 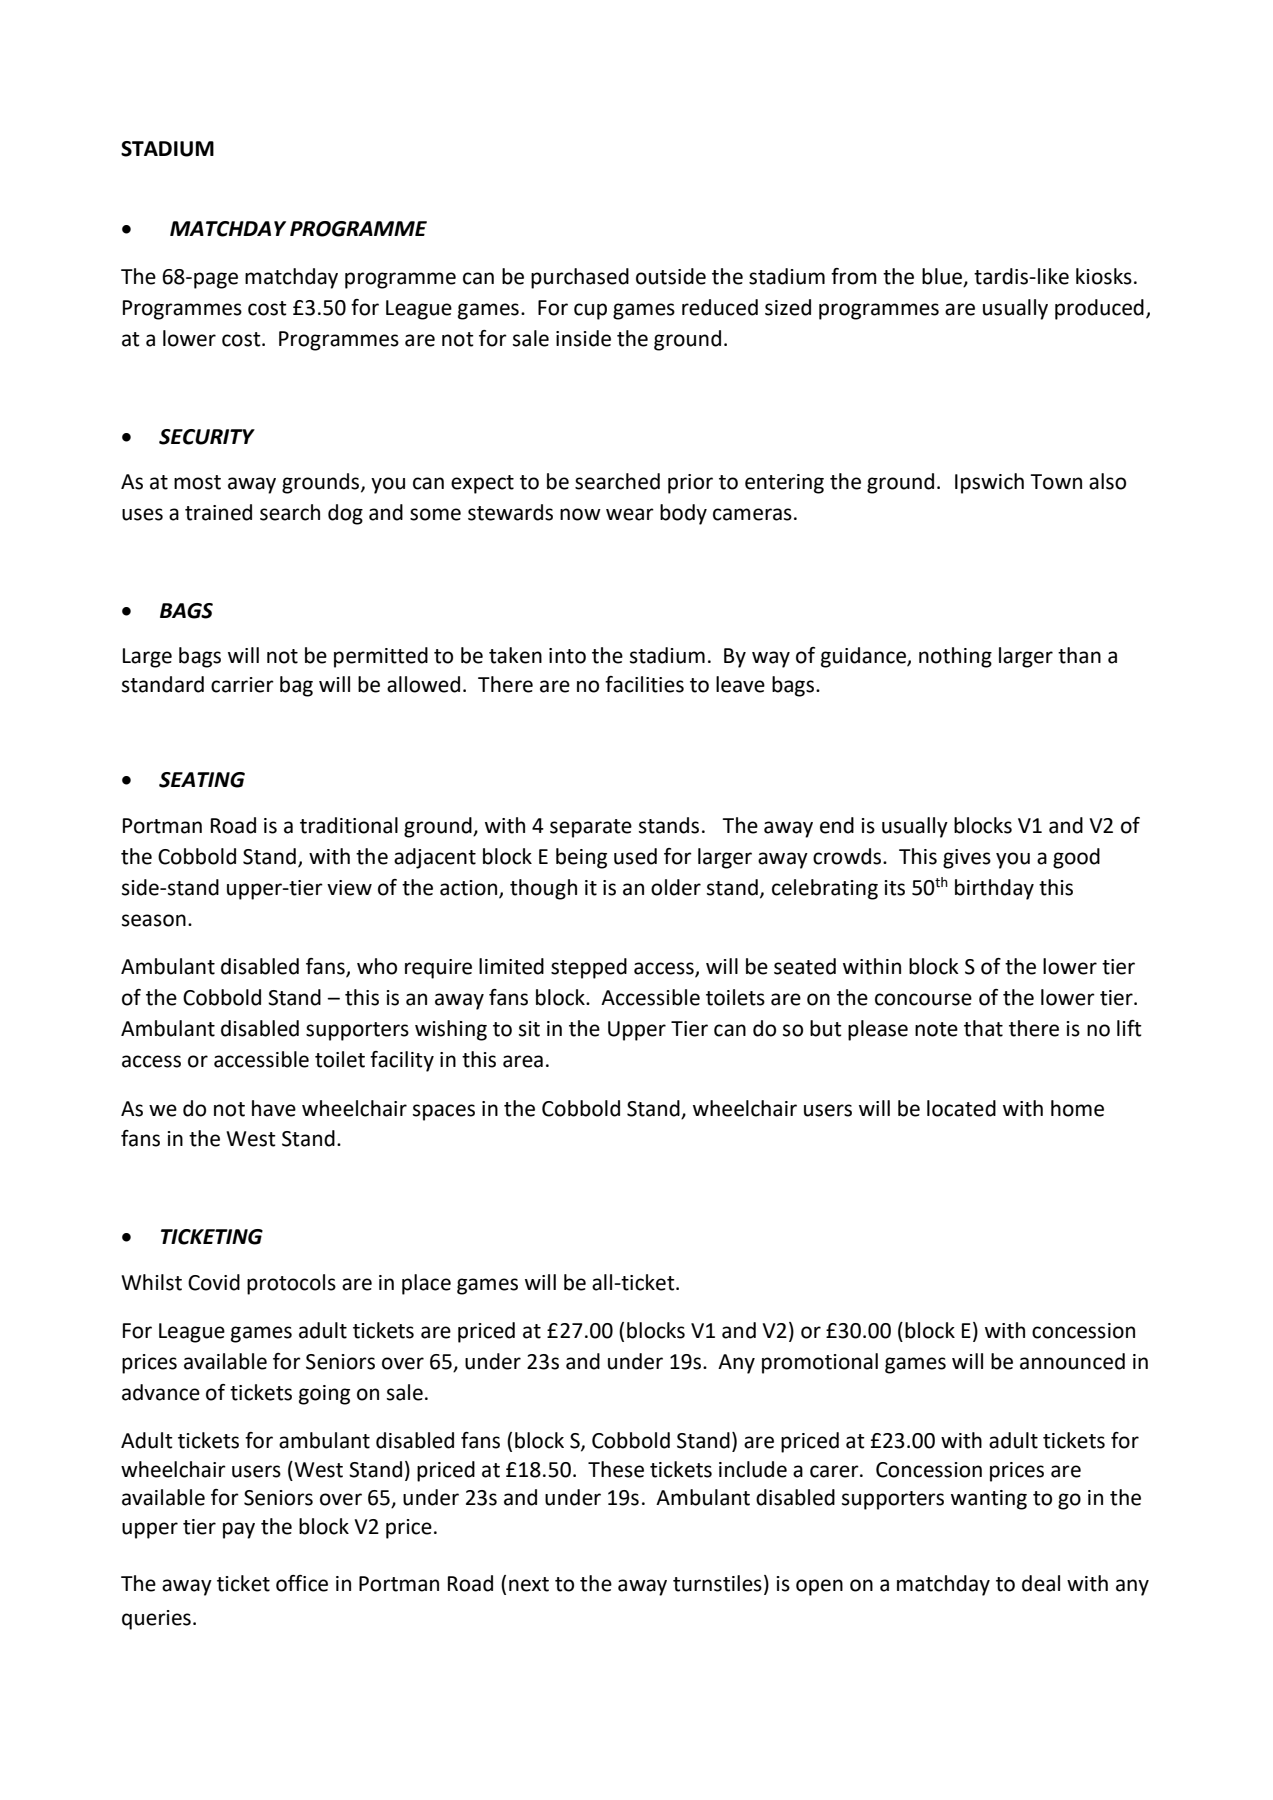 What do you see at coordinates (274, 1108) in the screenshot?
I see `have` at bounding box center [274, 1108].
